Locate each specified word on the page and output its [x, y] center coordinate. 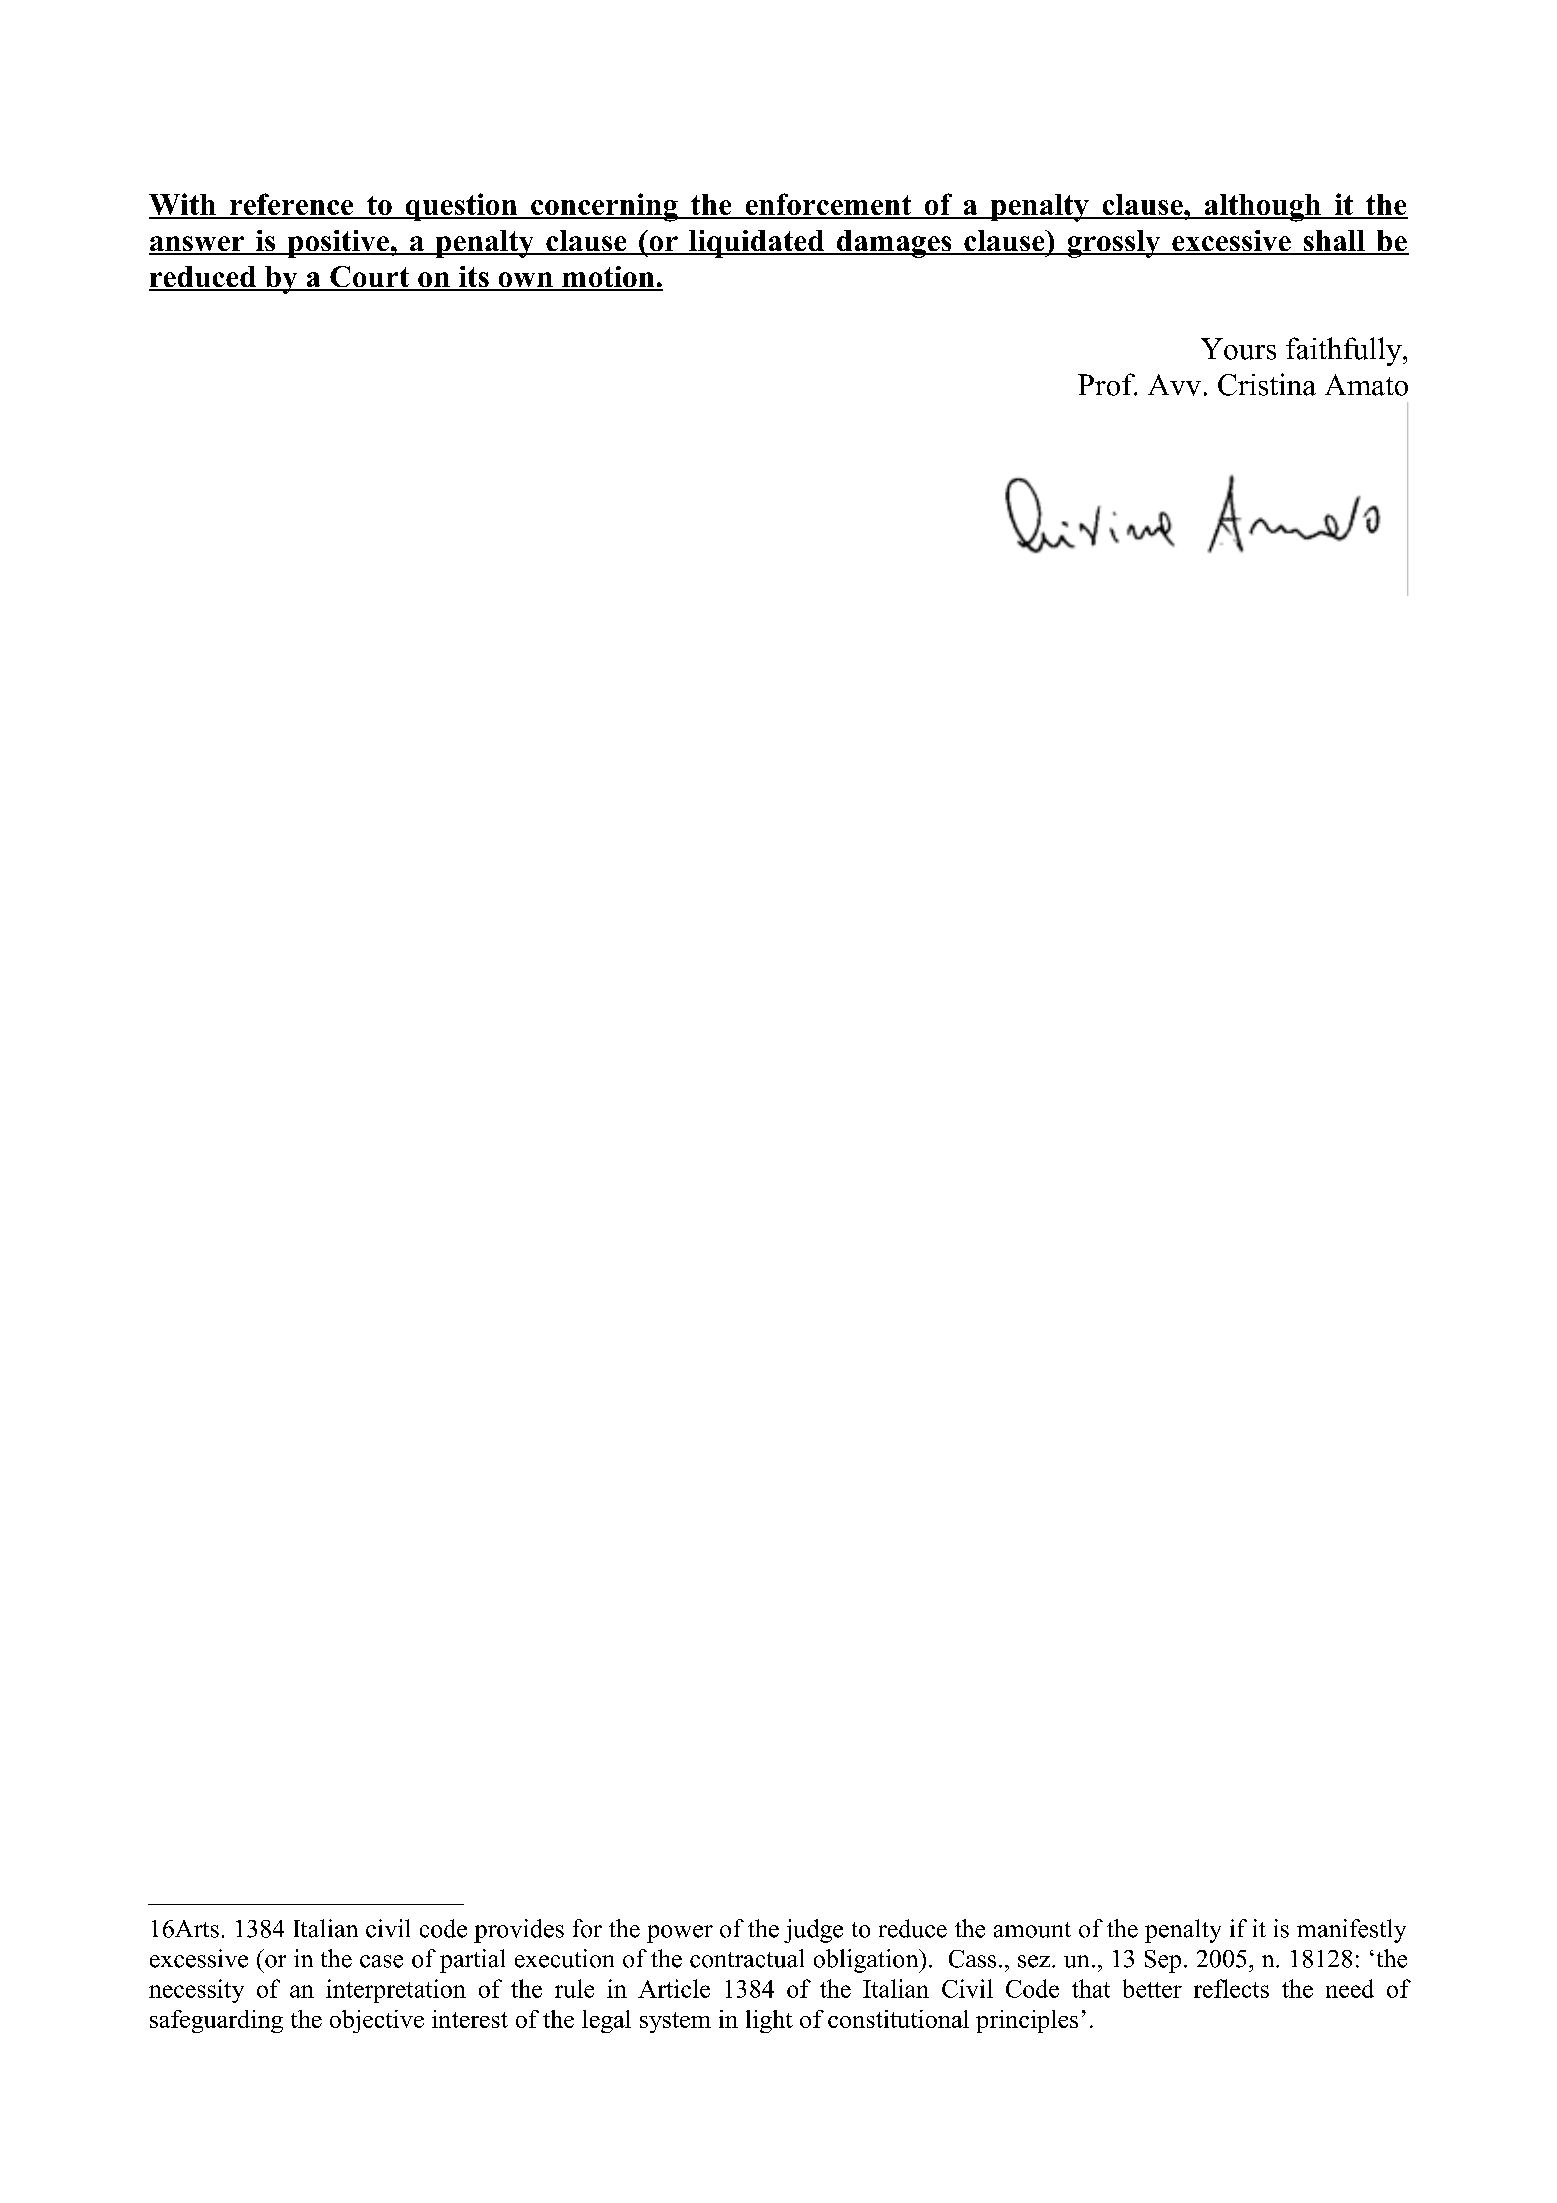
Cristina [1267, 384]
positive [338, 244]
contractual [747, 1958]
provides [519, 1931]
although [1262, 208]
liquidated [756, 244]
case [381, 1961]
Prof [1107, 384]
